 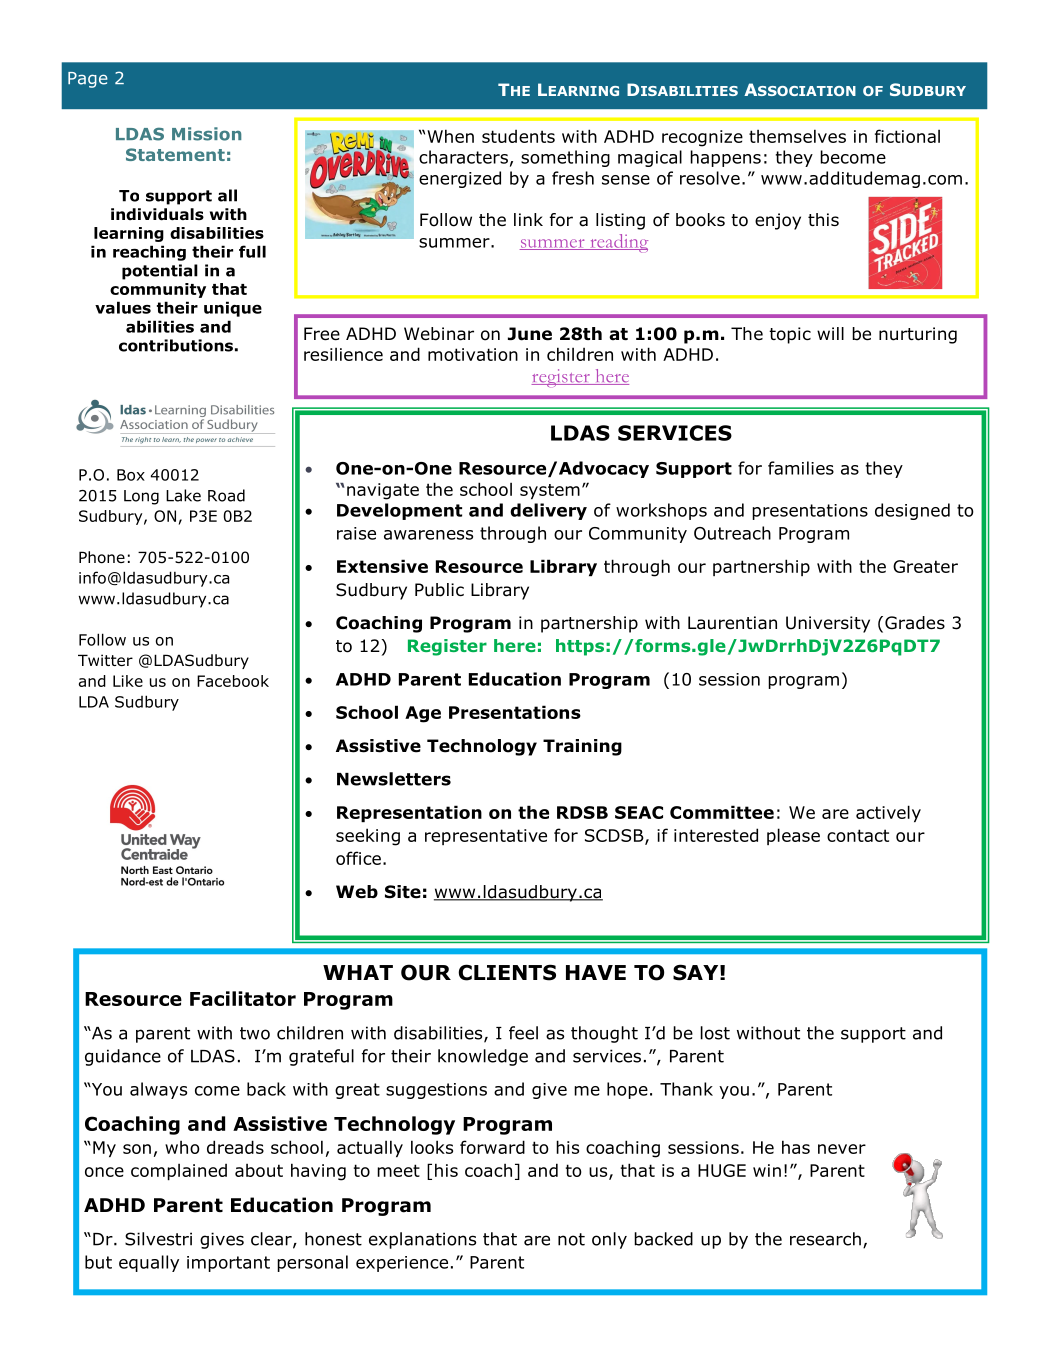 I want to click on equally, so click(x=149, y=1263).
